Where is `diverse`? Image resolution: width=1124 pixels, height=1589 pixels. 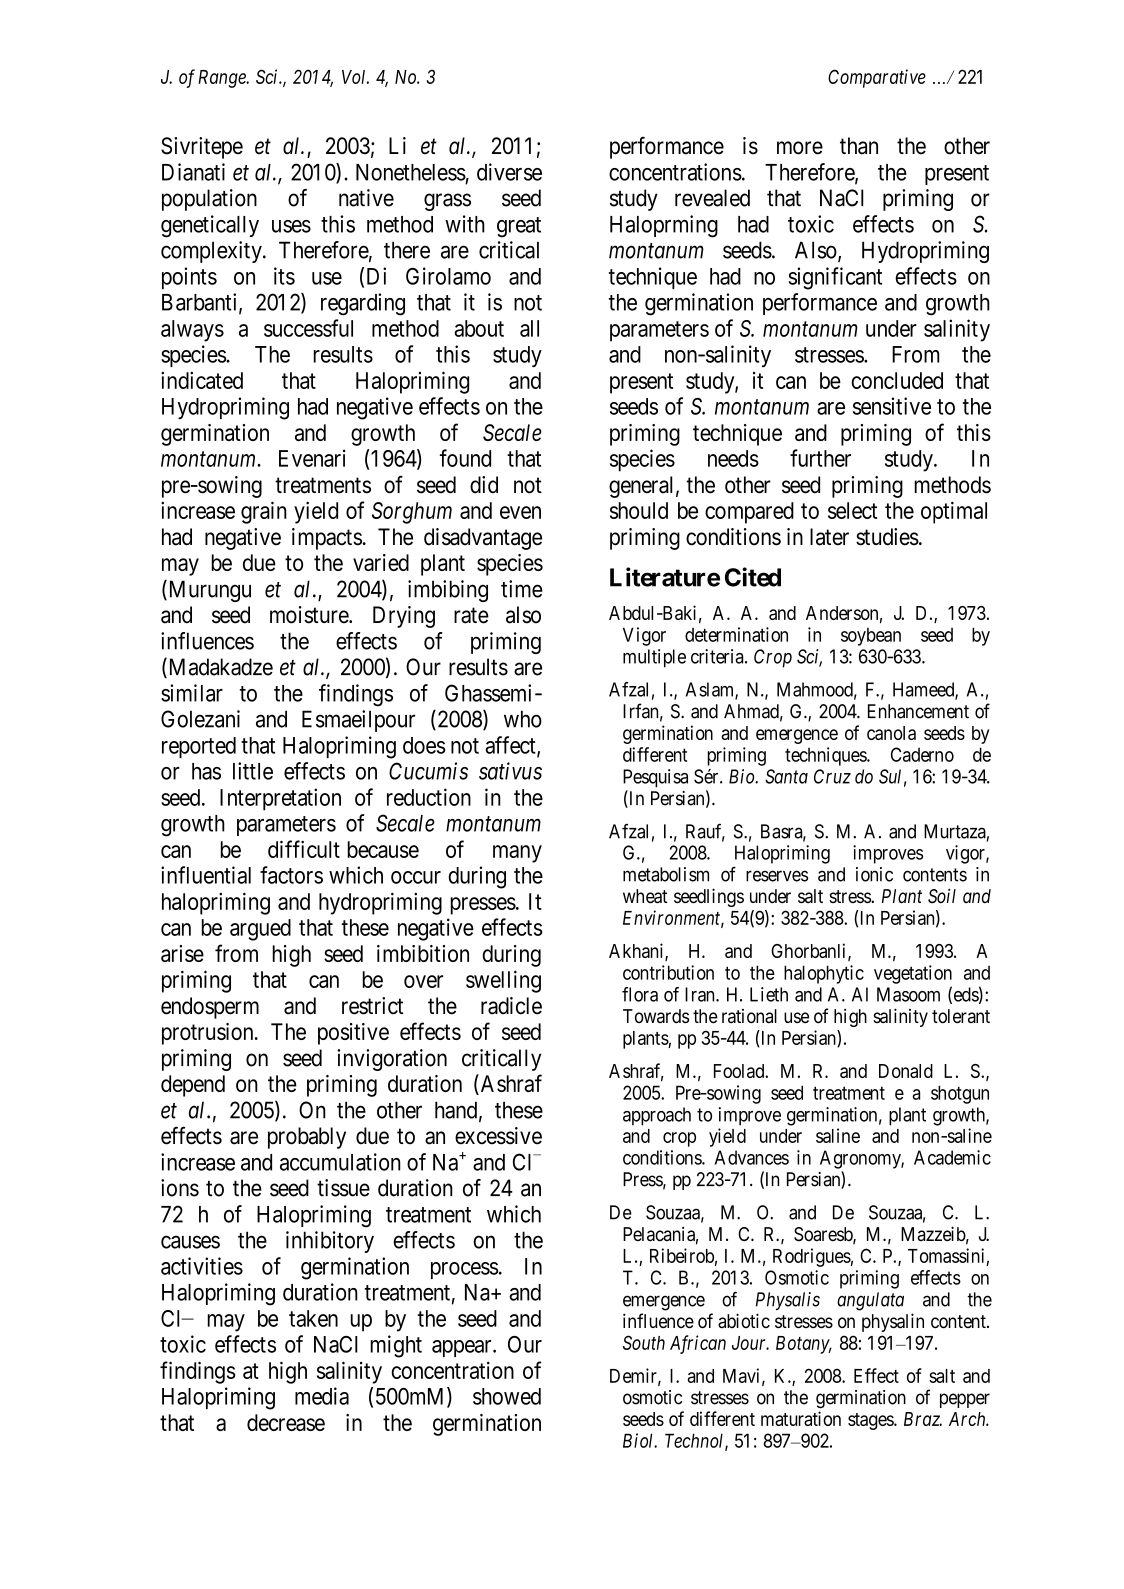 diverse is located at coordinates (509, 172).
